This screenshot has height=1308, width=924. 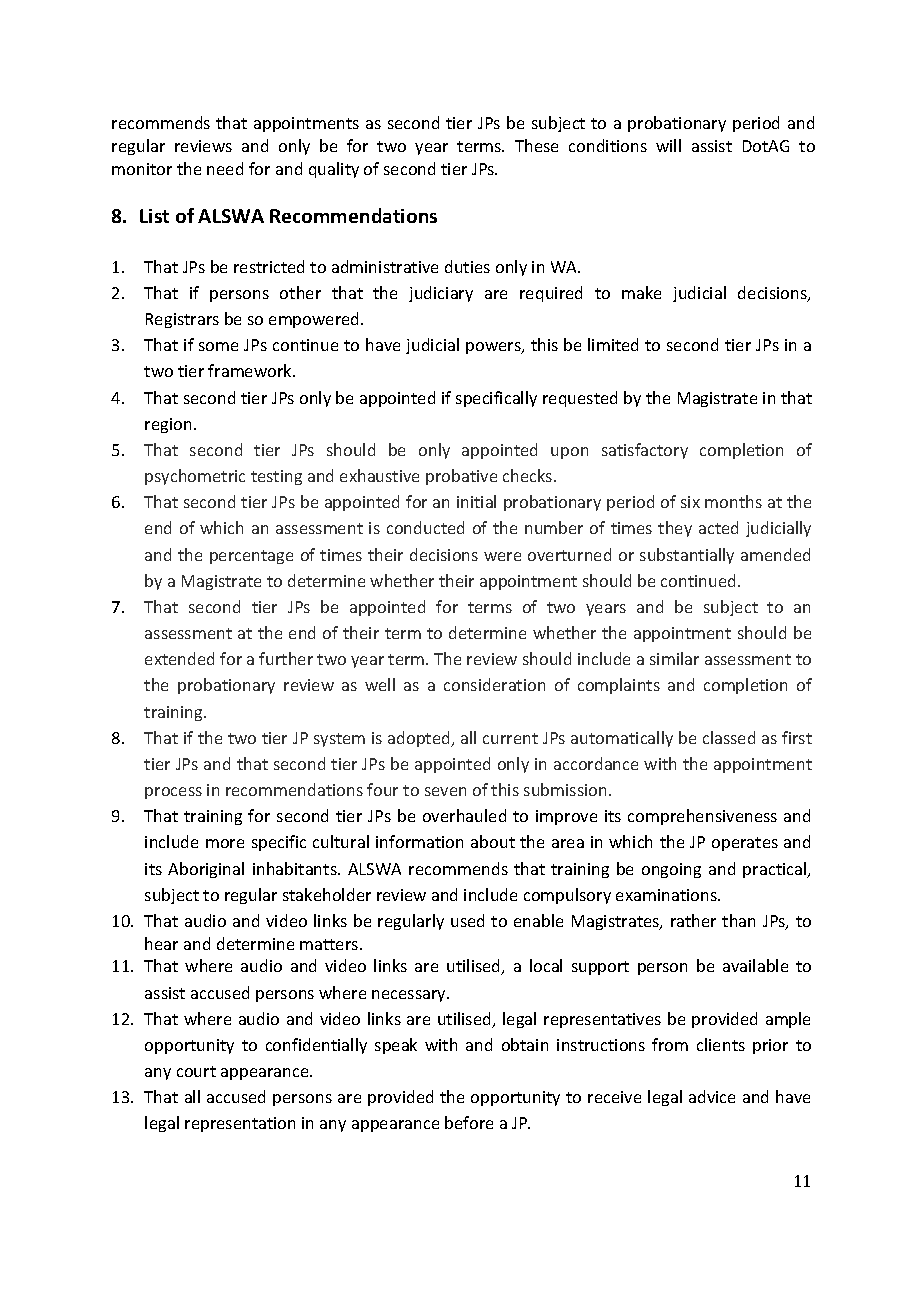 What do you see at coordinates (712, 1096) in the screenshot?
I see `advice` at bounding box center [712, 1096].
